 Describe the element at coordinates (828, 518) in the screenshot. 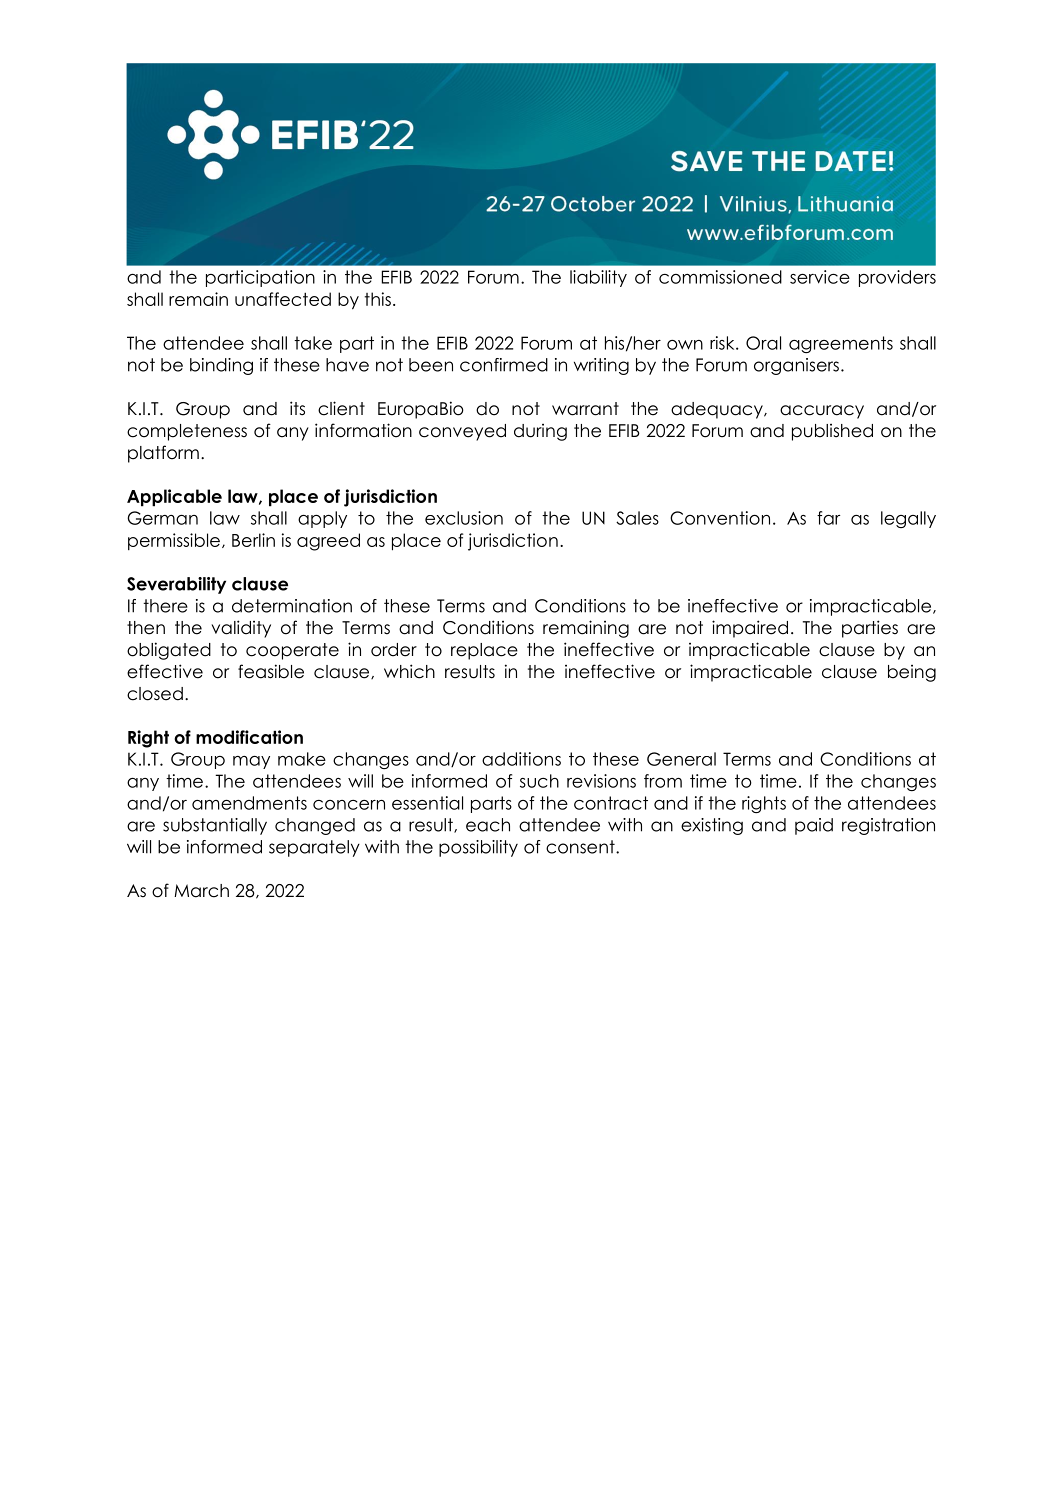

I see `far` at that location.
